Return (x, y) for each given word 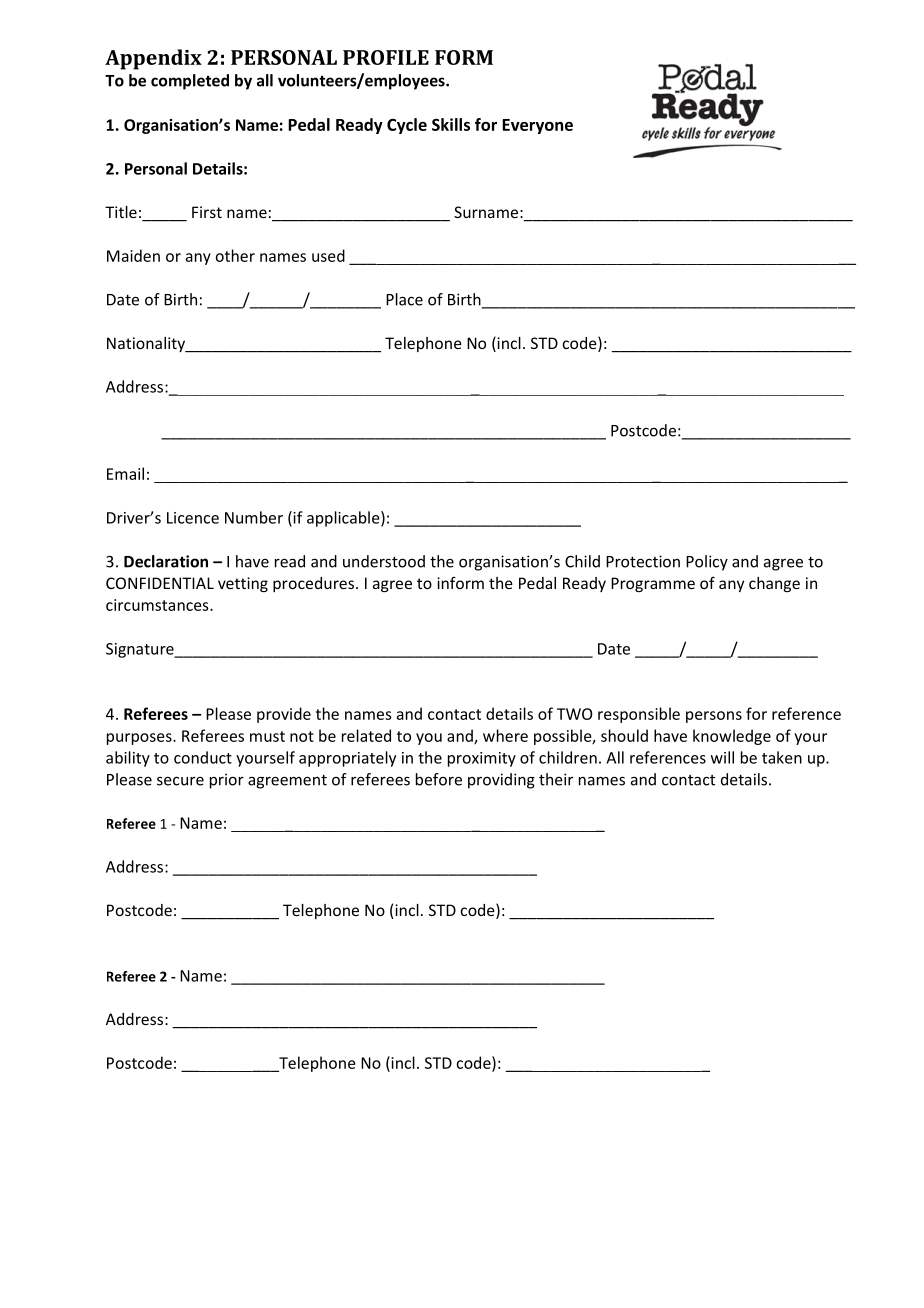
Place (404, 299)
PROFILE (386, 57)
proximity (482, 759)
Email (125, 473)
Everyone (537, 126)
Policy (707, 563)
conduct (203, 757)
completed (190, 82)
